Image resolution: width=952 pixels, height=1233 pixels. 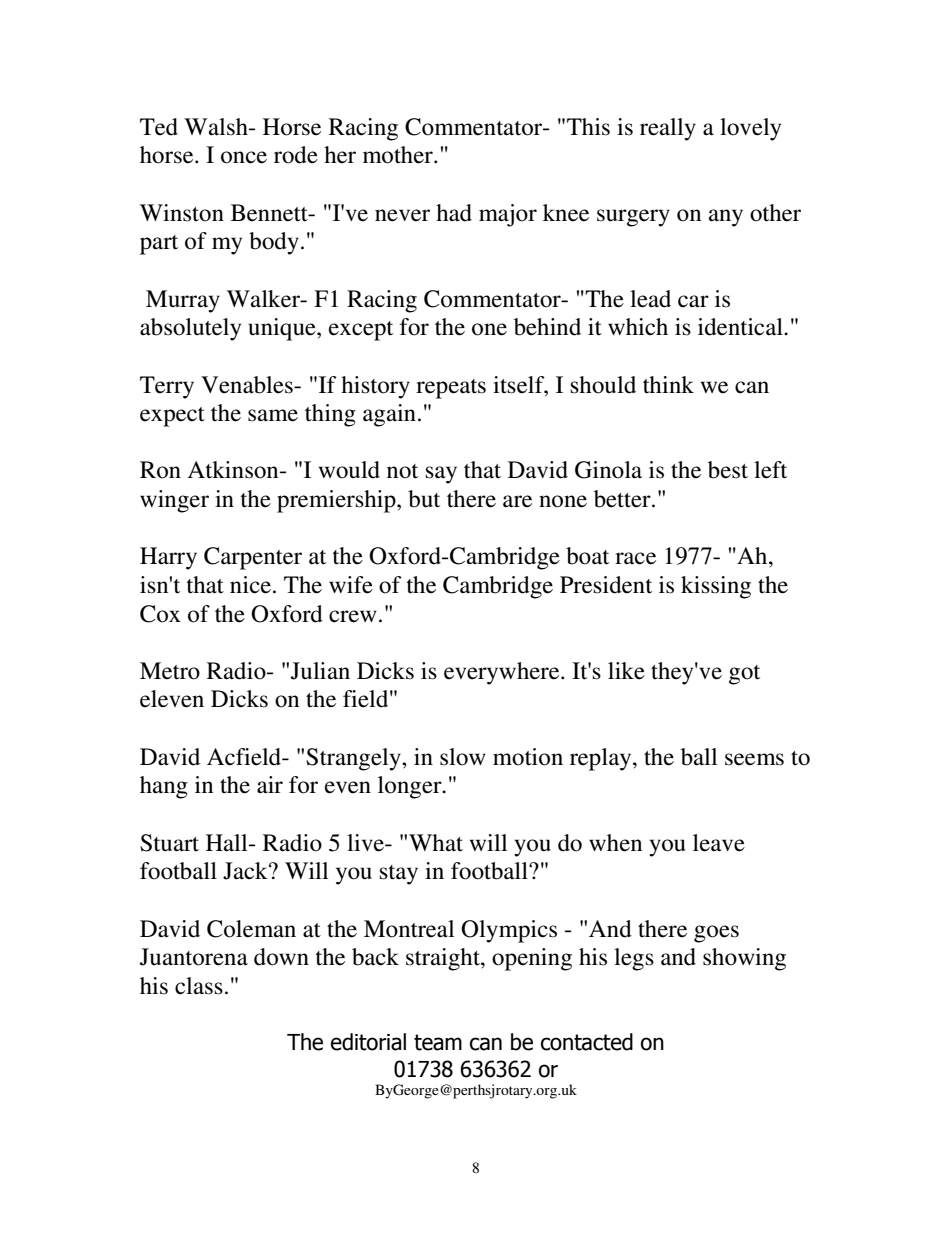 What do you see at coordinates (251, 929) in the screenshot?
I see `Coleman` at bounding box center [251, 929].
